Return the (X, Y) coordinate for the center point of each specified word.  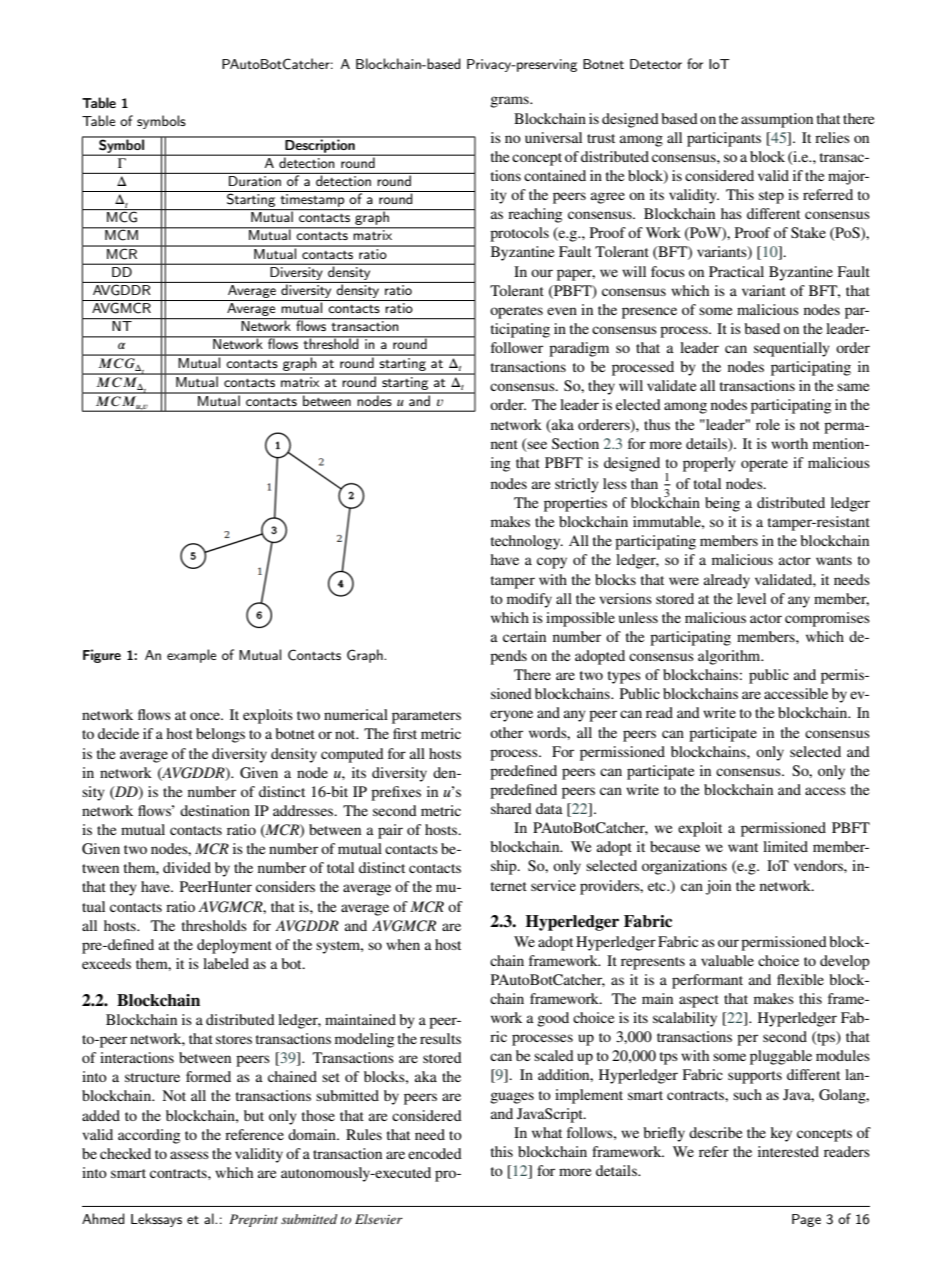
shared (511, 808)
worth (789, 443)
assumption (777, 120)
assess (189, 1155)
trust (601, 138)
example (191, 656)
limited (785, 846)
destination (215, 810)
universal (553, 137)
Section (575, 443)
